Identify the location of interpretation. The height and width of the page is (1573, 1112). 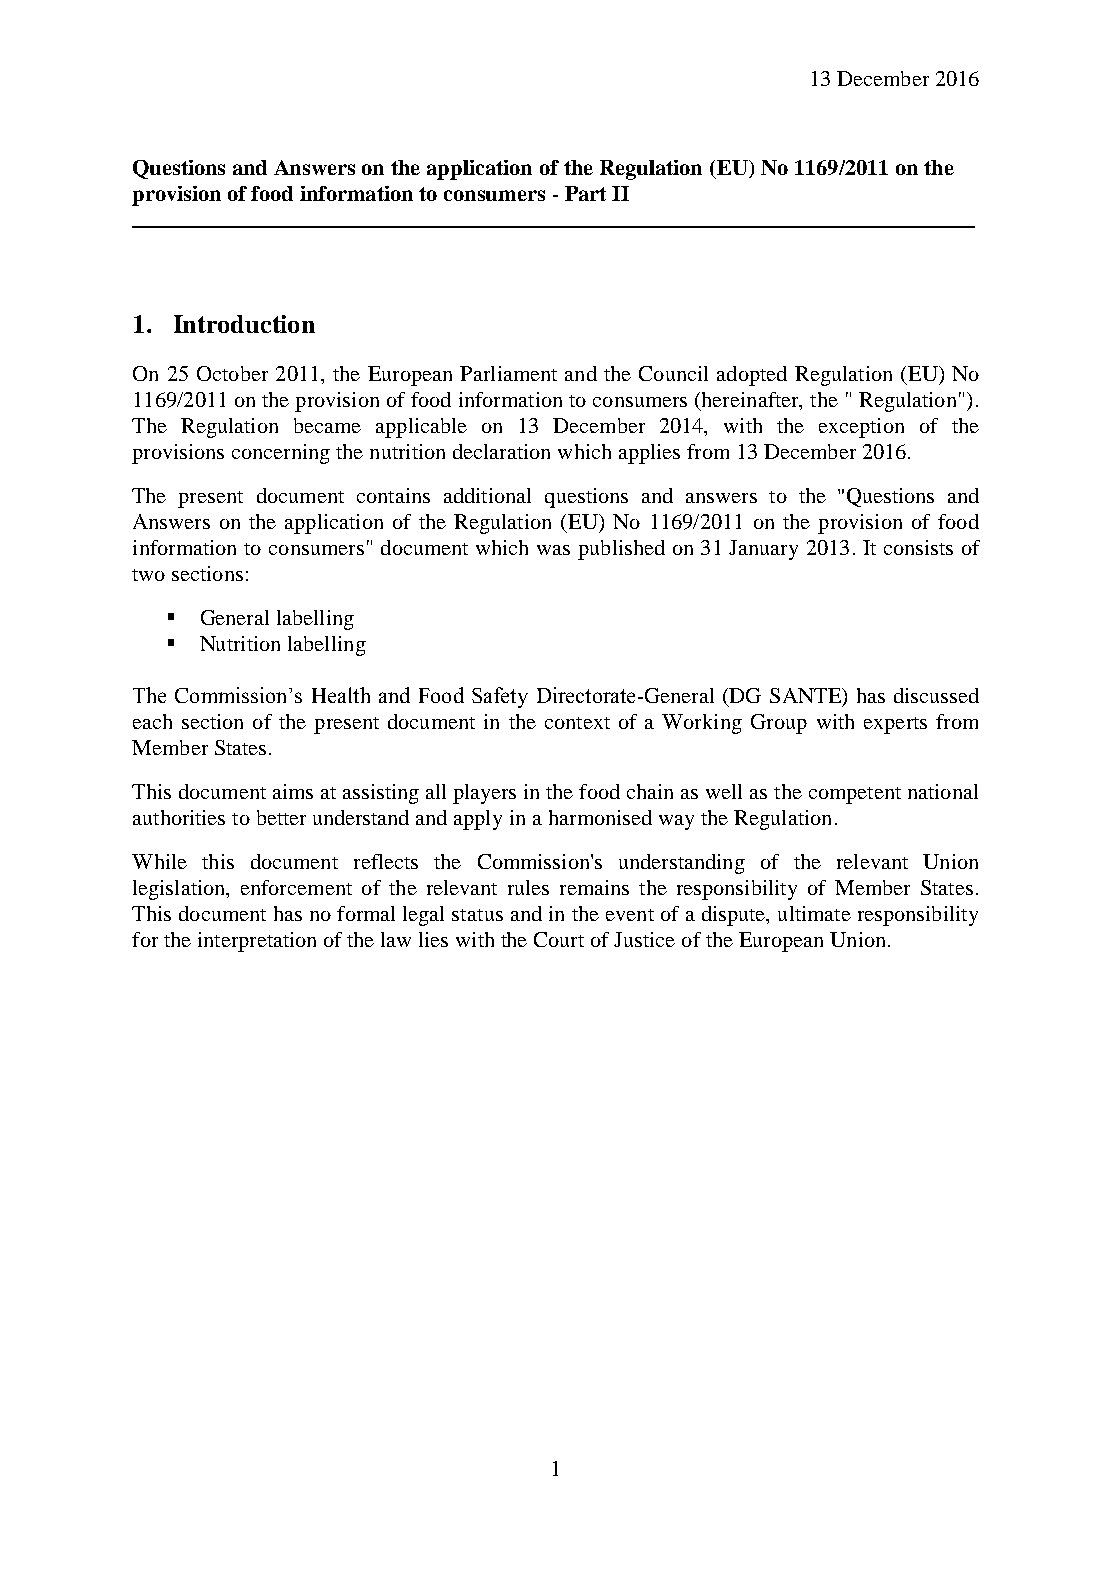
(257, 942).
